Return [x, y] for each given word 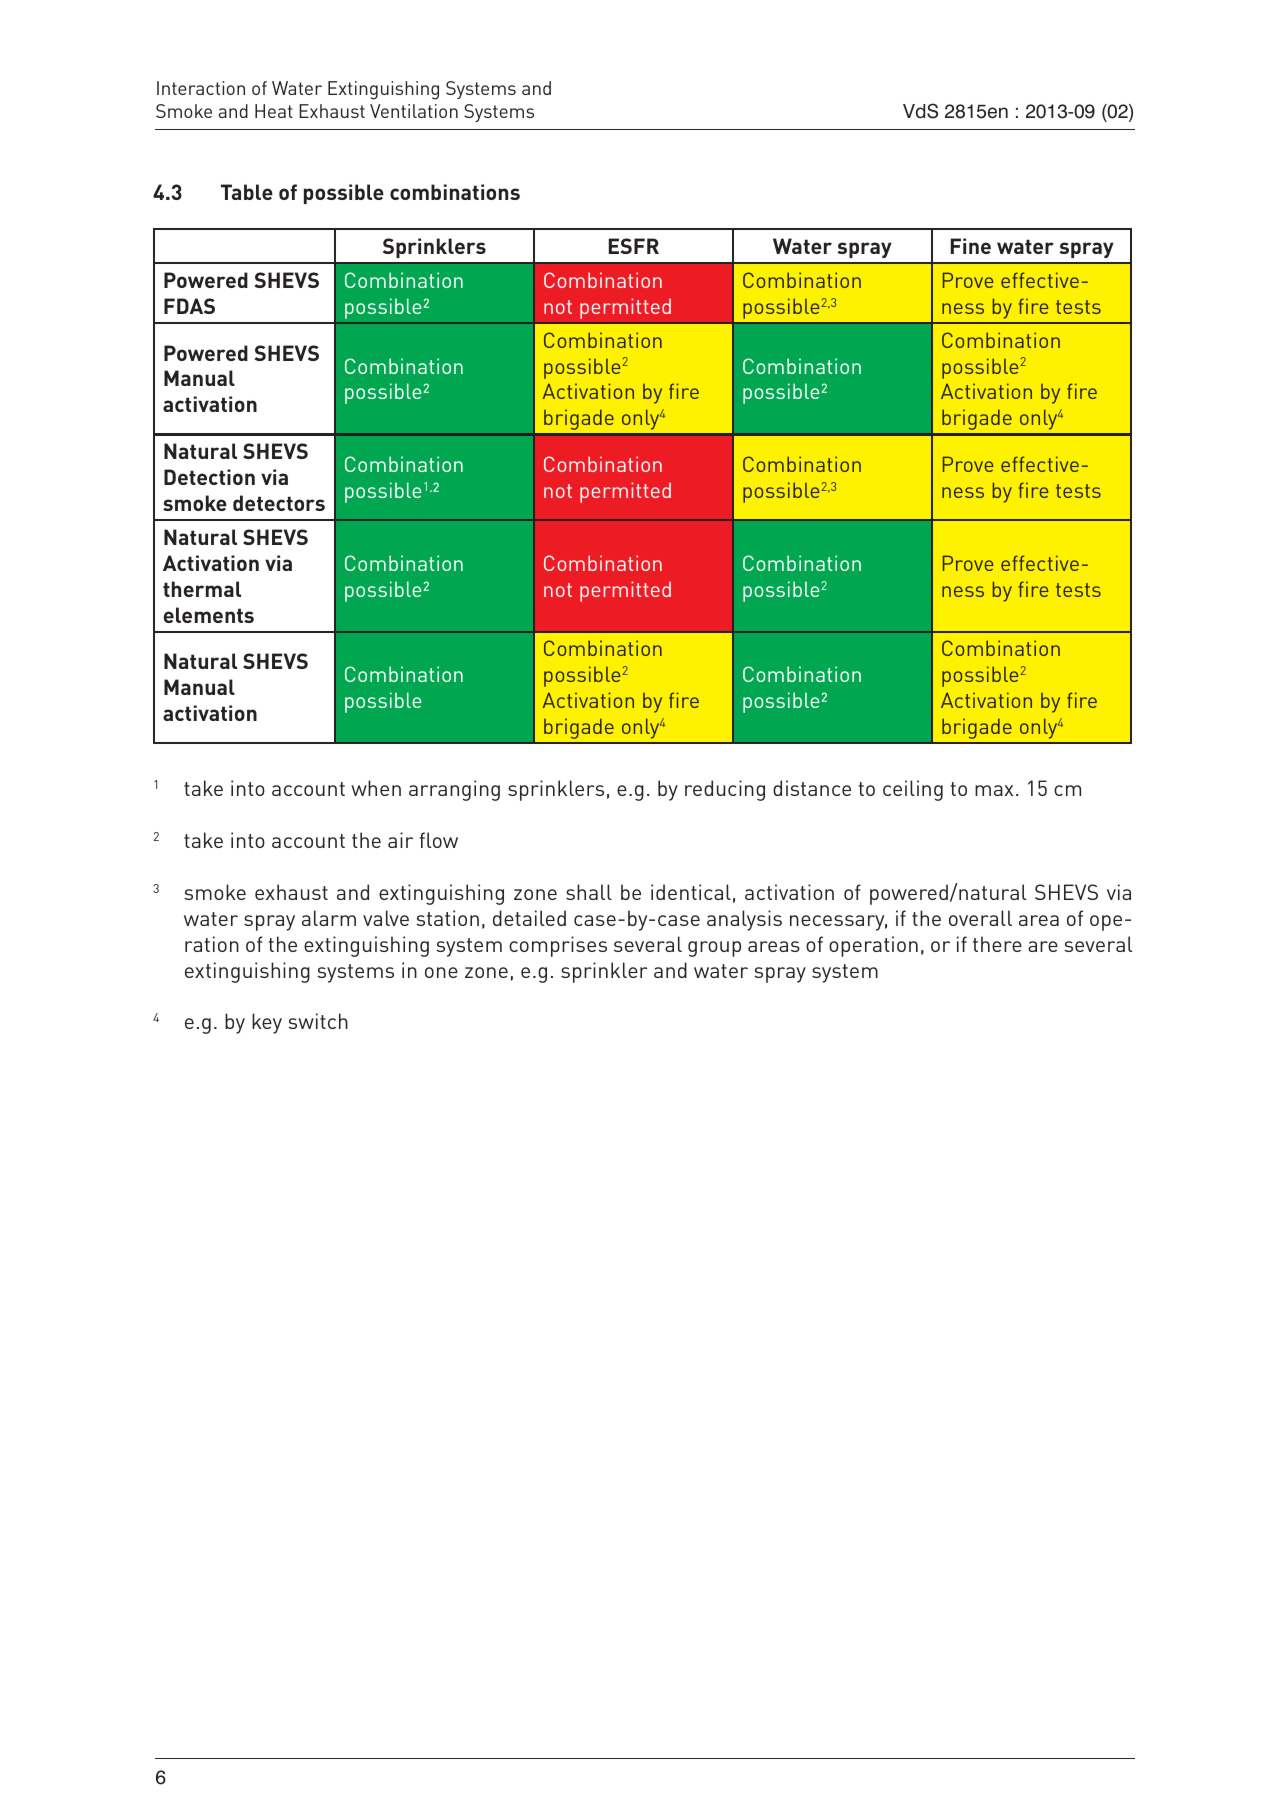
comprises [558, 946]
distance [812, 788]
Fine [971, 246]
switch [318, 1021]
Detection [209, 477]
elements [209, 615]
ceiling [913, 790]
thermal [202, 589]
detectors [279, 503]
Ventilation [414, 111]
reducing [725, 790]
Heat [274, 111]
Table [247, 192]
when [376, 788]
